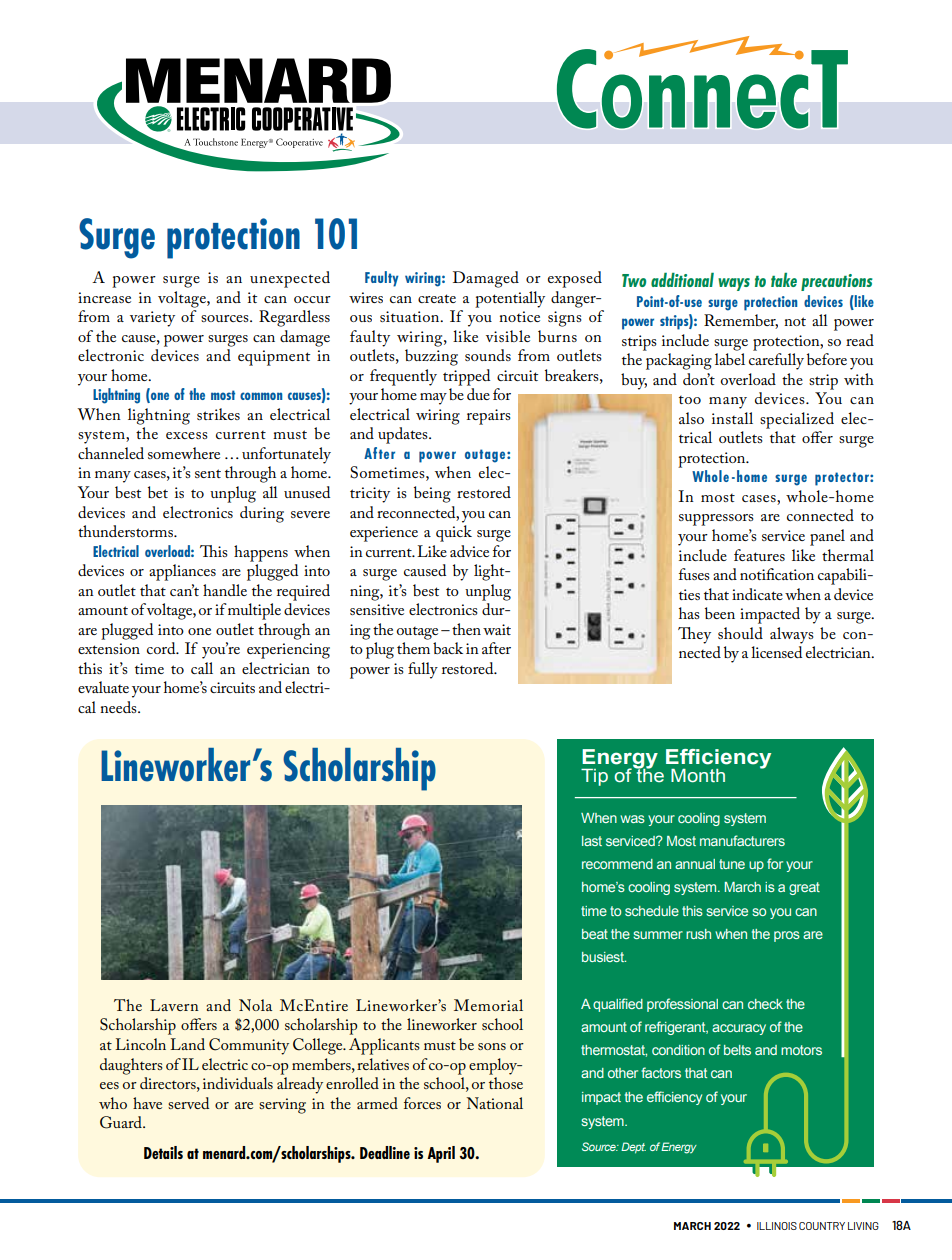 This screenshot has height=1260, width=952. Describe the element at coordinates (510, 299) in the screenshot. I see `potentially` at that location.
